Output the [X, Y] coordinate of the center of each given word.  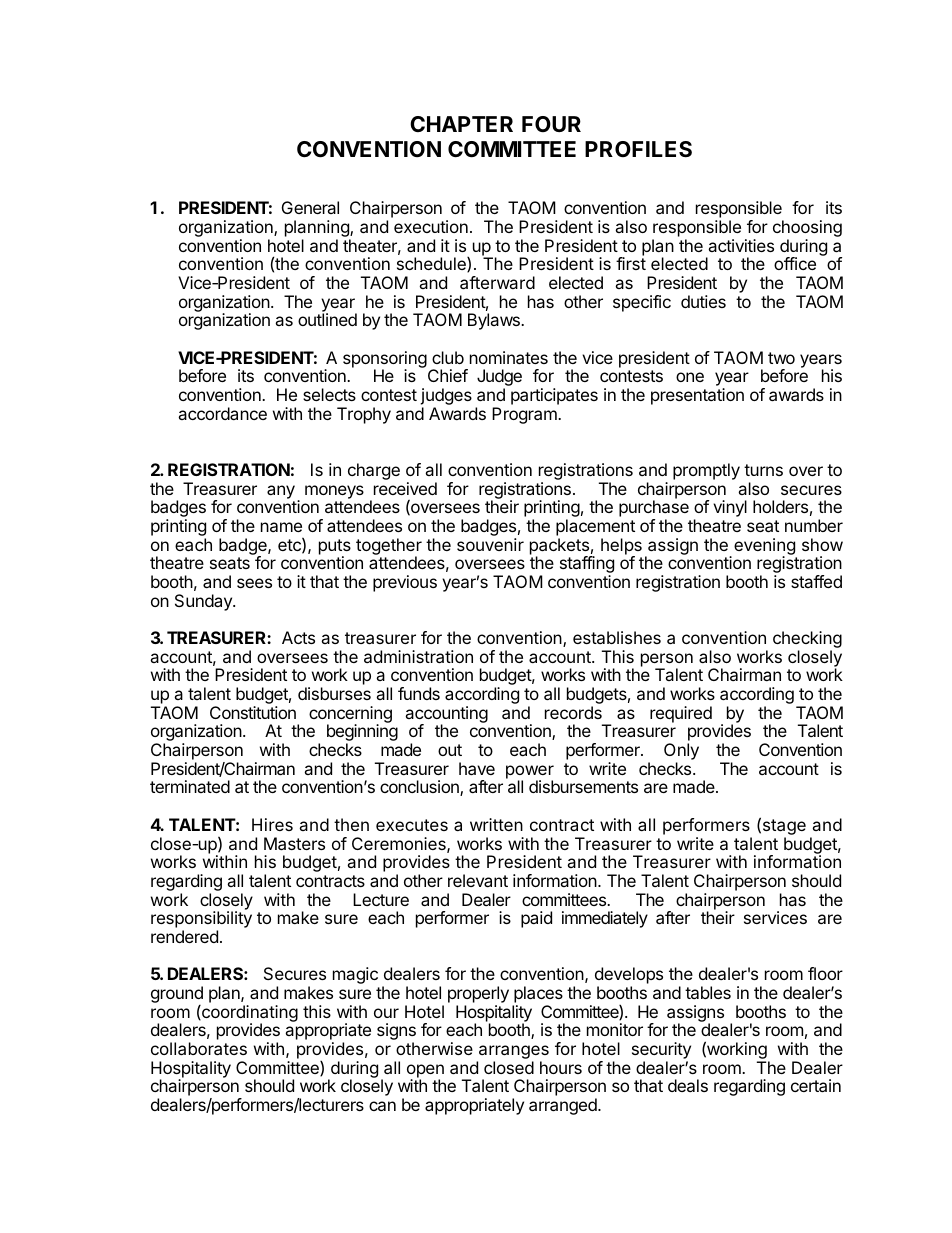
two [781, 358]
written [496, 824]
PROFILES [638, 149]
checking [807, 641]
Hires [272, 824]
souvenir [490, 544]
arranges [513, 1053]
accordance [222, 413]
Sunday [204, 602]
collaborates [199, 1048]
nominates [509, 357]
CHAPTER [461, 124]
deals [688, 1085]
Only [681, 753]
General [310, 207]
